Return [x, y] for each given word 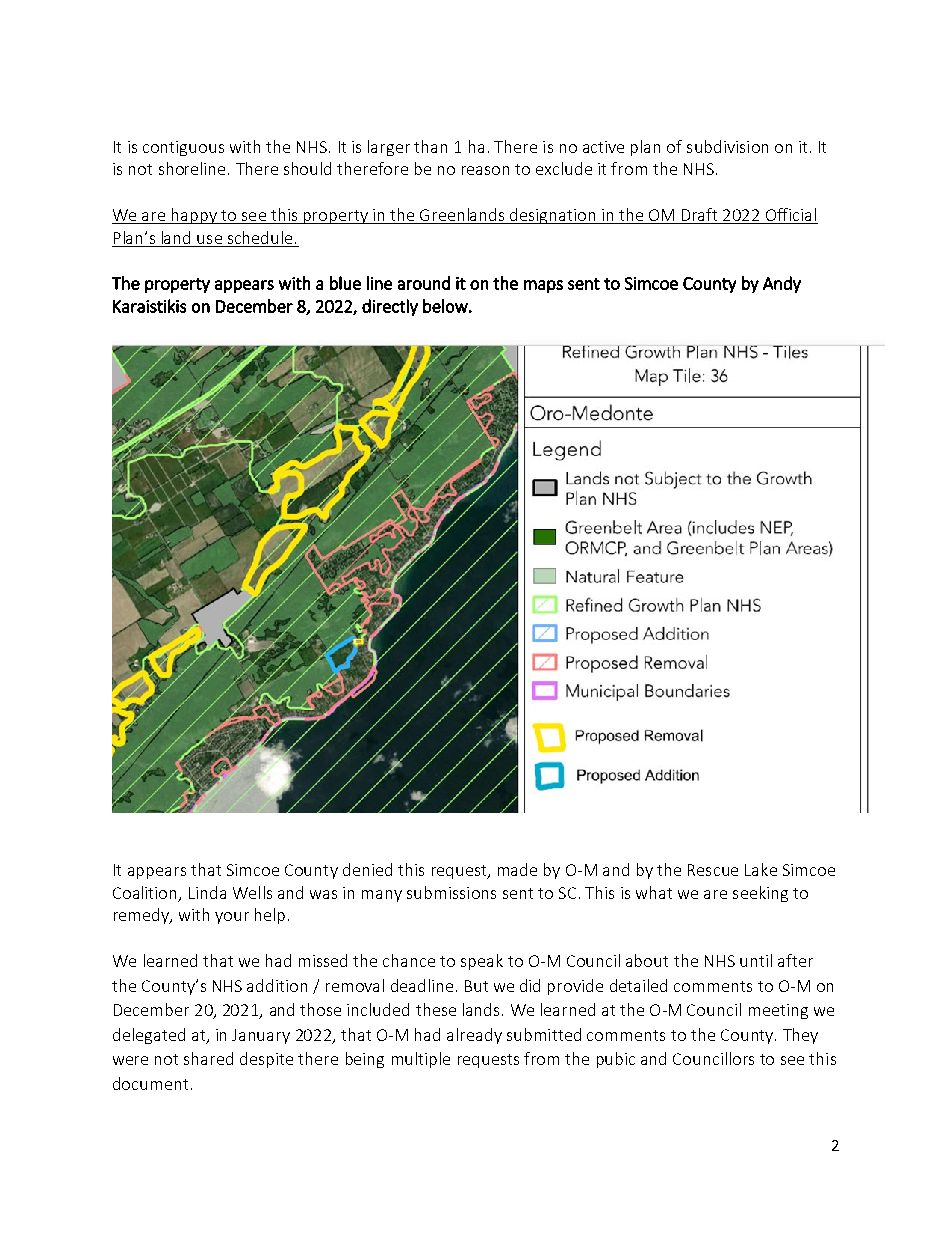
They [800, 1036]
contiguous [183, 148]
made [517, 869]
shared [208, 1058]
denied [367, 869]
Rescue [713, 870]
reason [485, 170]
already [474, 1036]
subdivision [727, 146]
